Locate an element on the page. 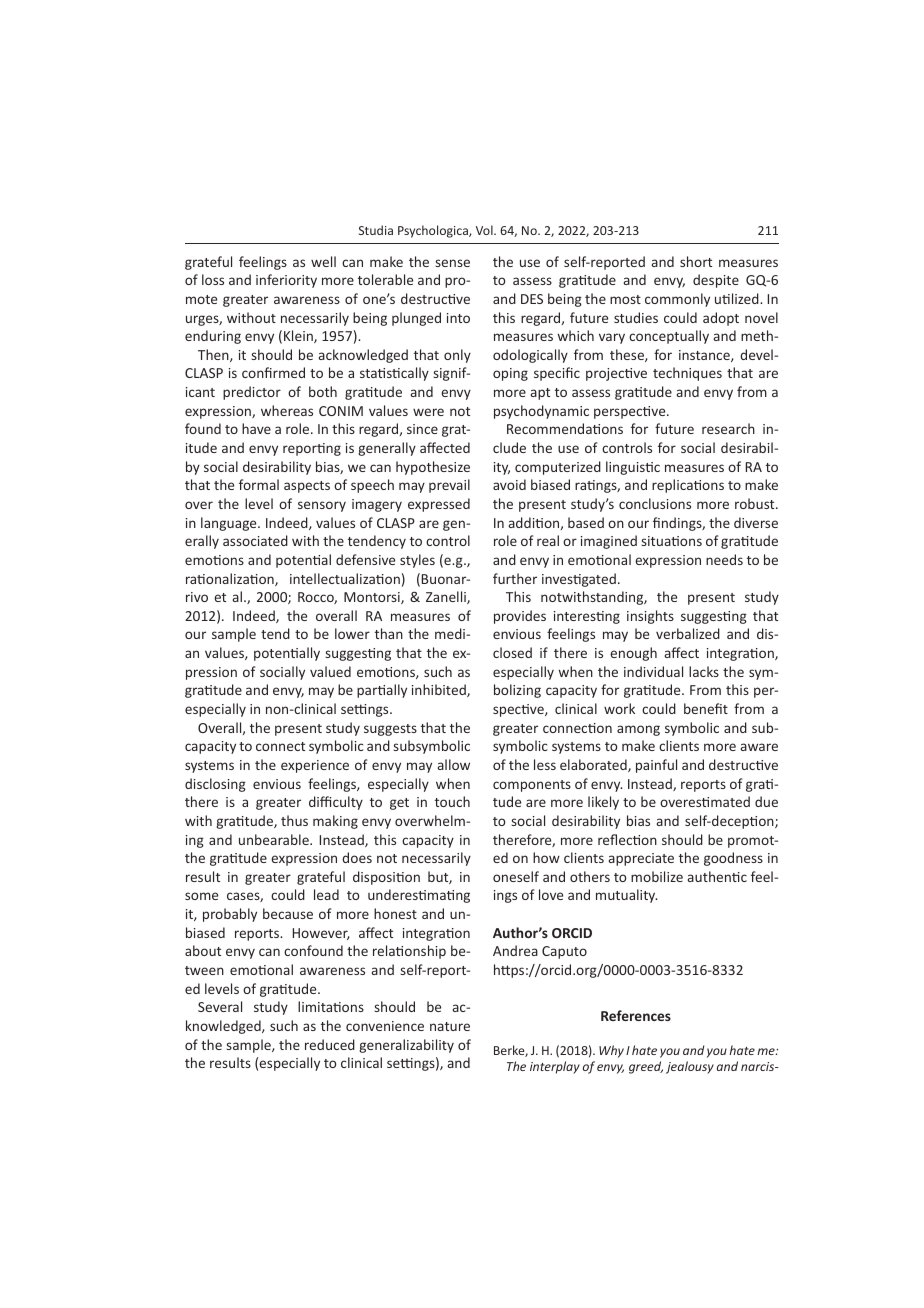  sense is located at coordinates (453, 263).
